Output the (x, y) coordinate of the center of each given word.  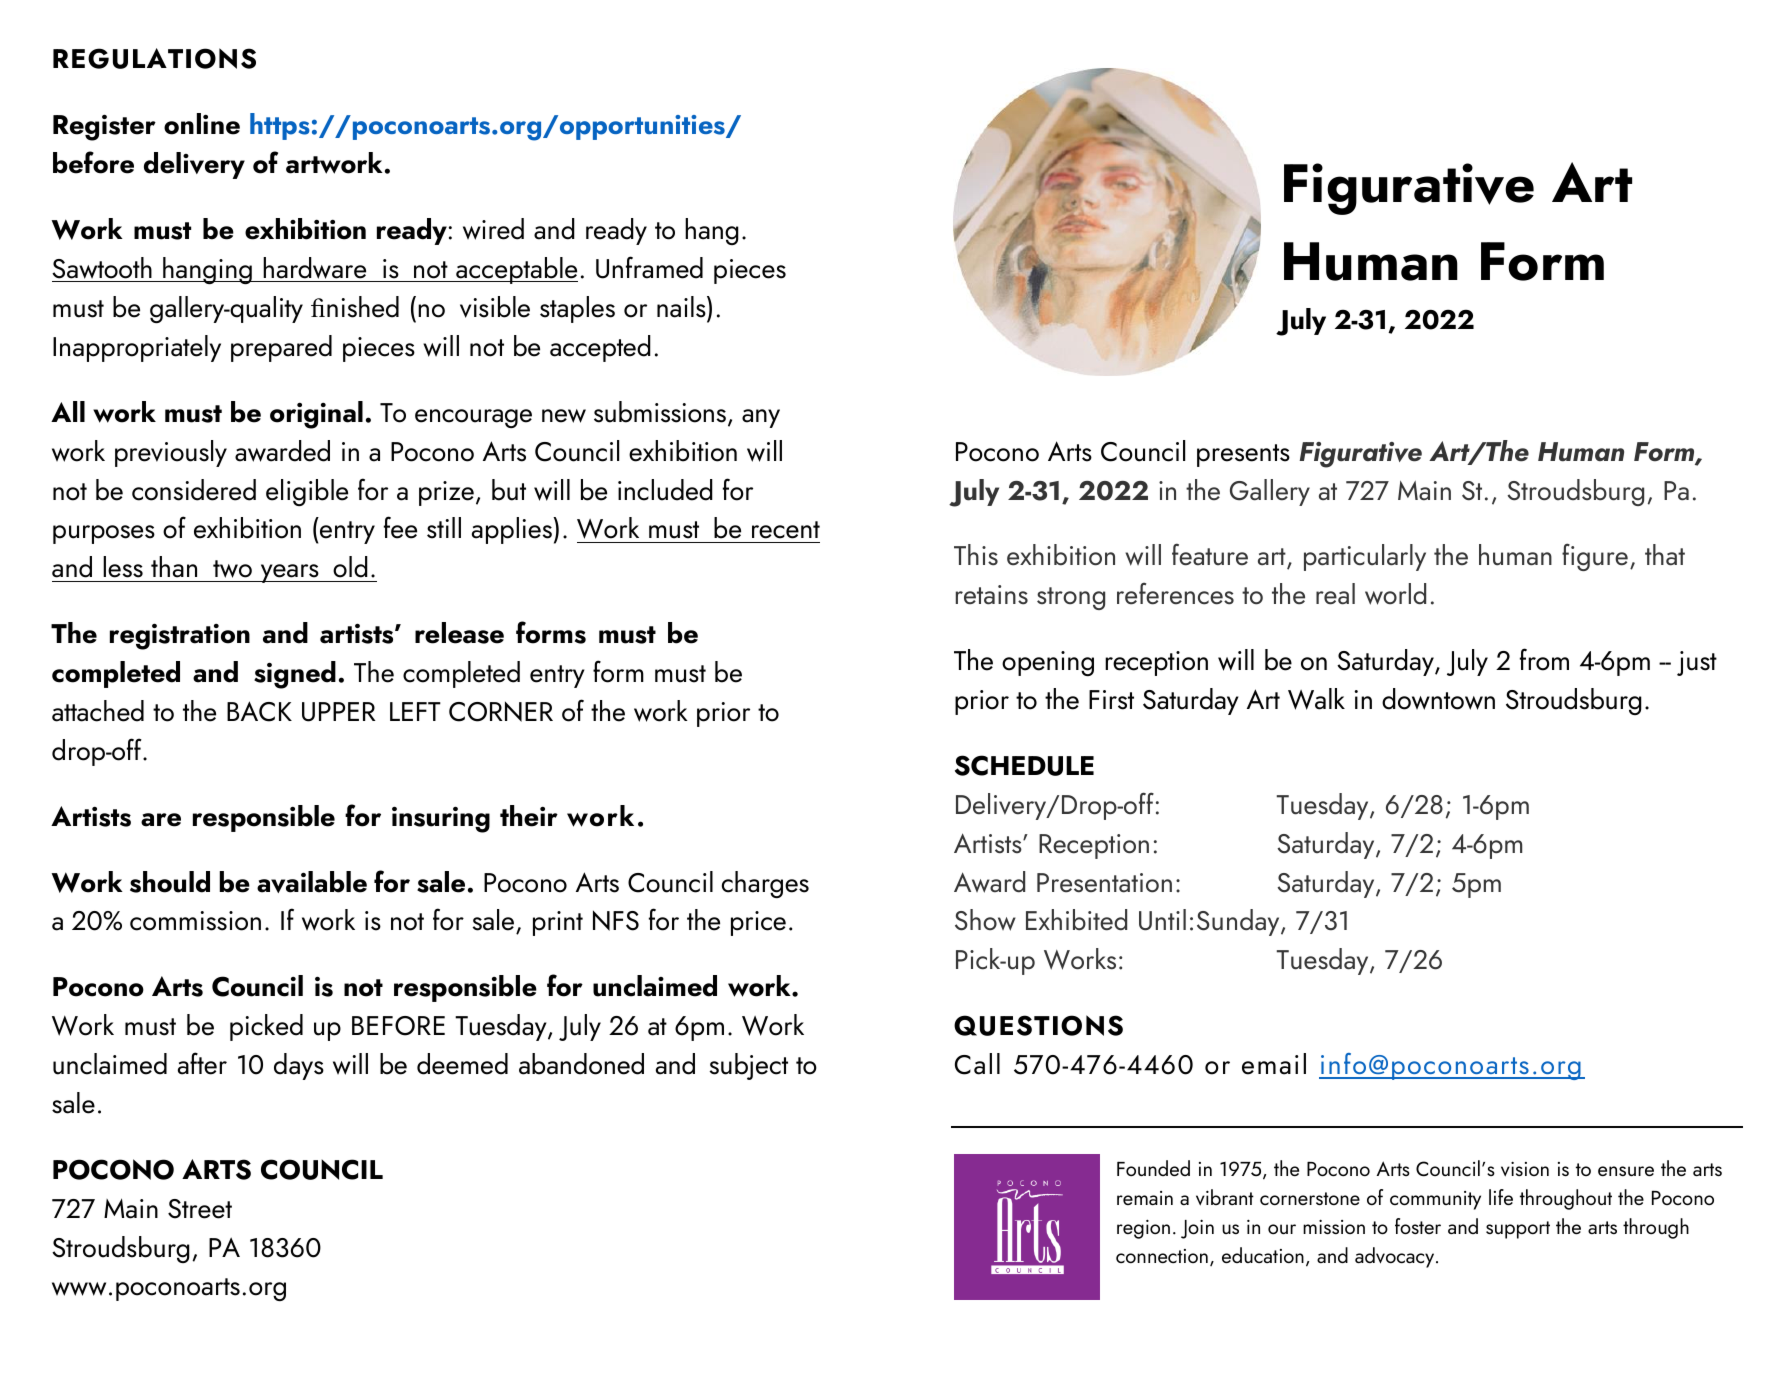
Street (200, 1209)
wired (493, 229)
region (1143, 1229)
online (202, 124)
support (1518, 1230)
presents (1243, 455)
